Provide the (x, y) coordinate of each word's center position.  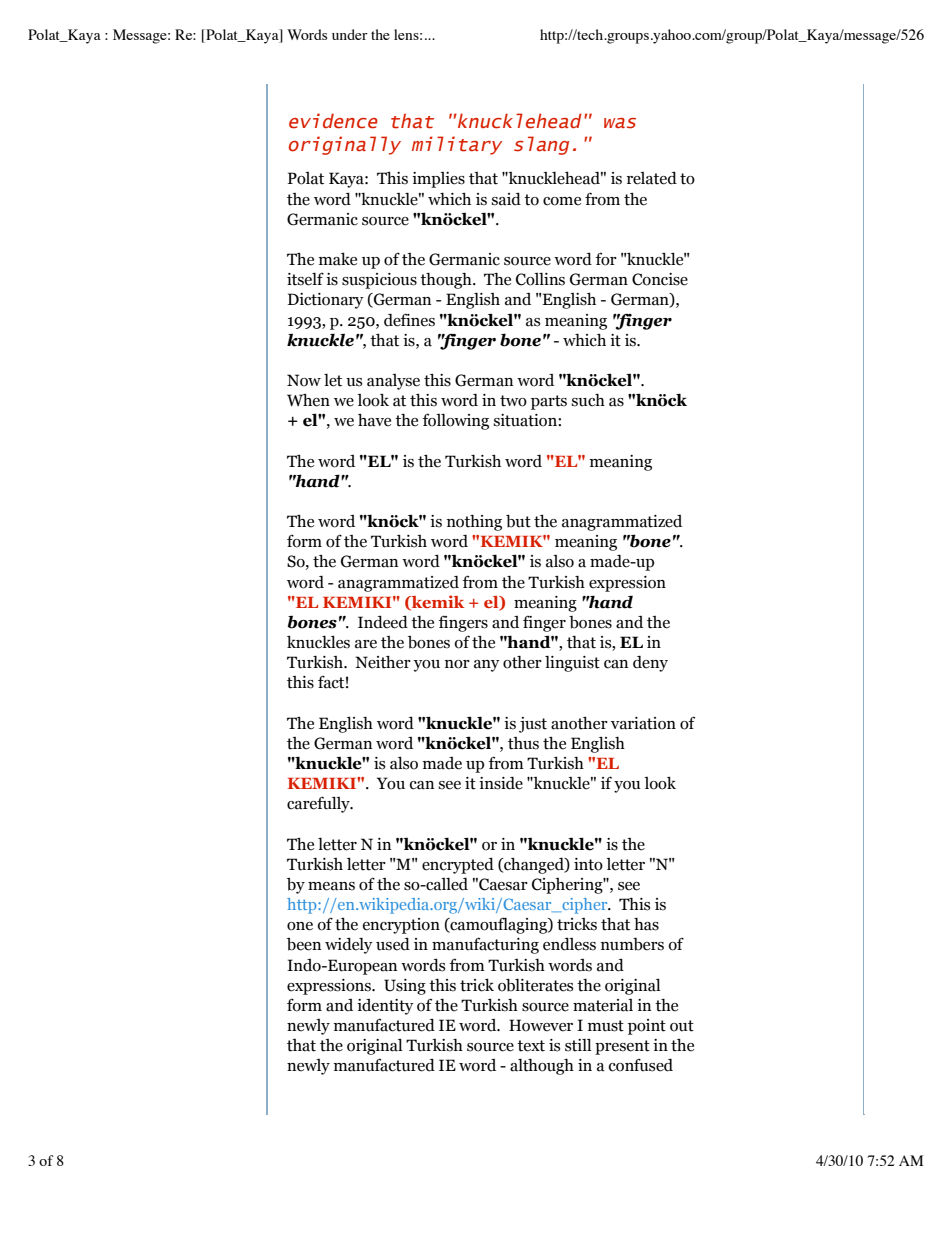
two (513, 401)
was (620, 123)
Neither (383, 662)
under (350, 34)
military (457, 145)
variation (643, 723)
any (487, 666)
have (374, 420)
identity (385, 1007)
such (588, 400)
